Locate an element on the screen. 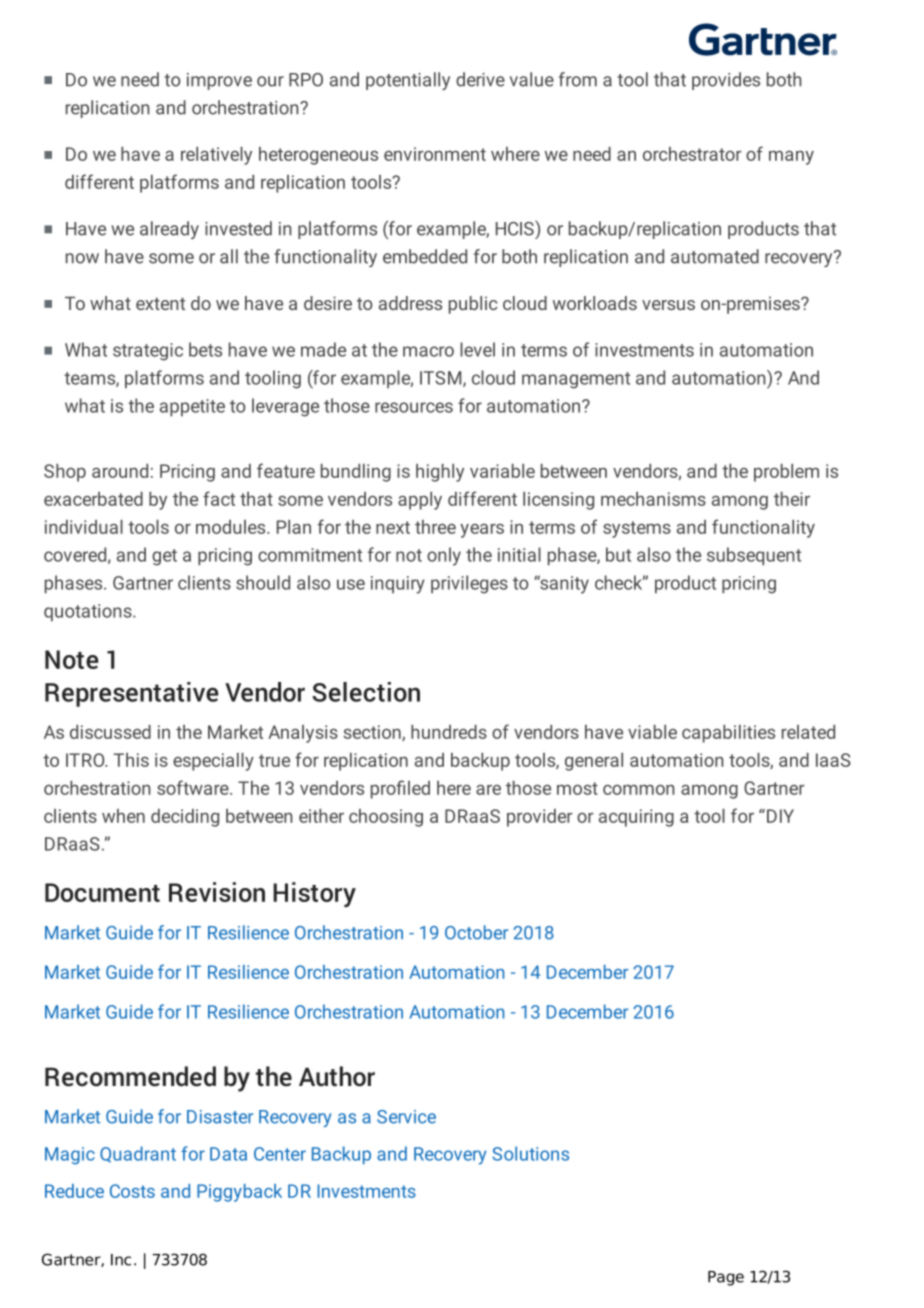  capabilities is located at coordinates (728, 734).
